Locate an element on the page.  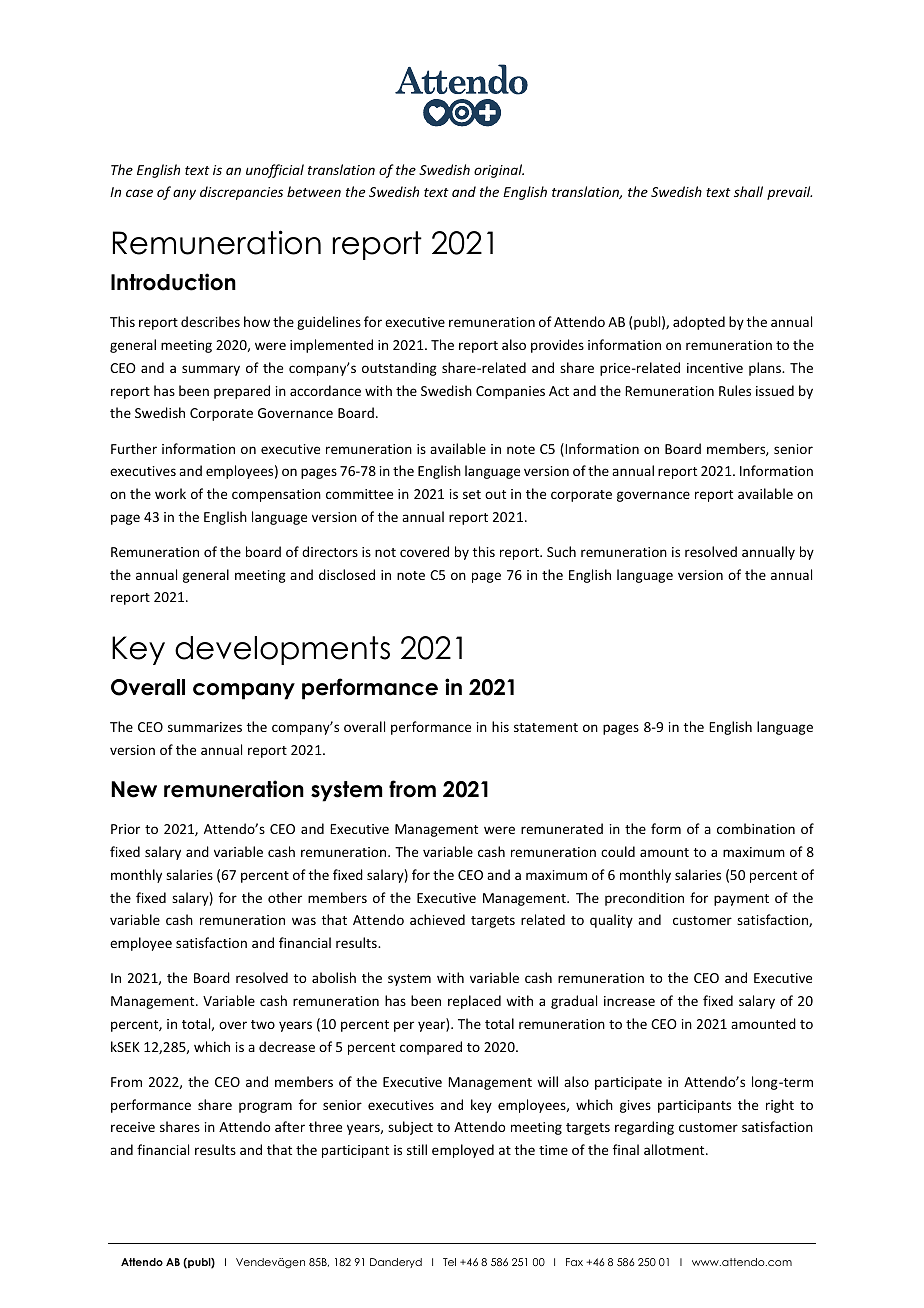
combination is located at coordinates (756, 828).
